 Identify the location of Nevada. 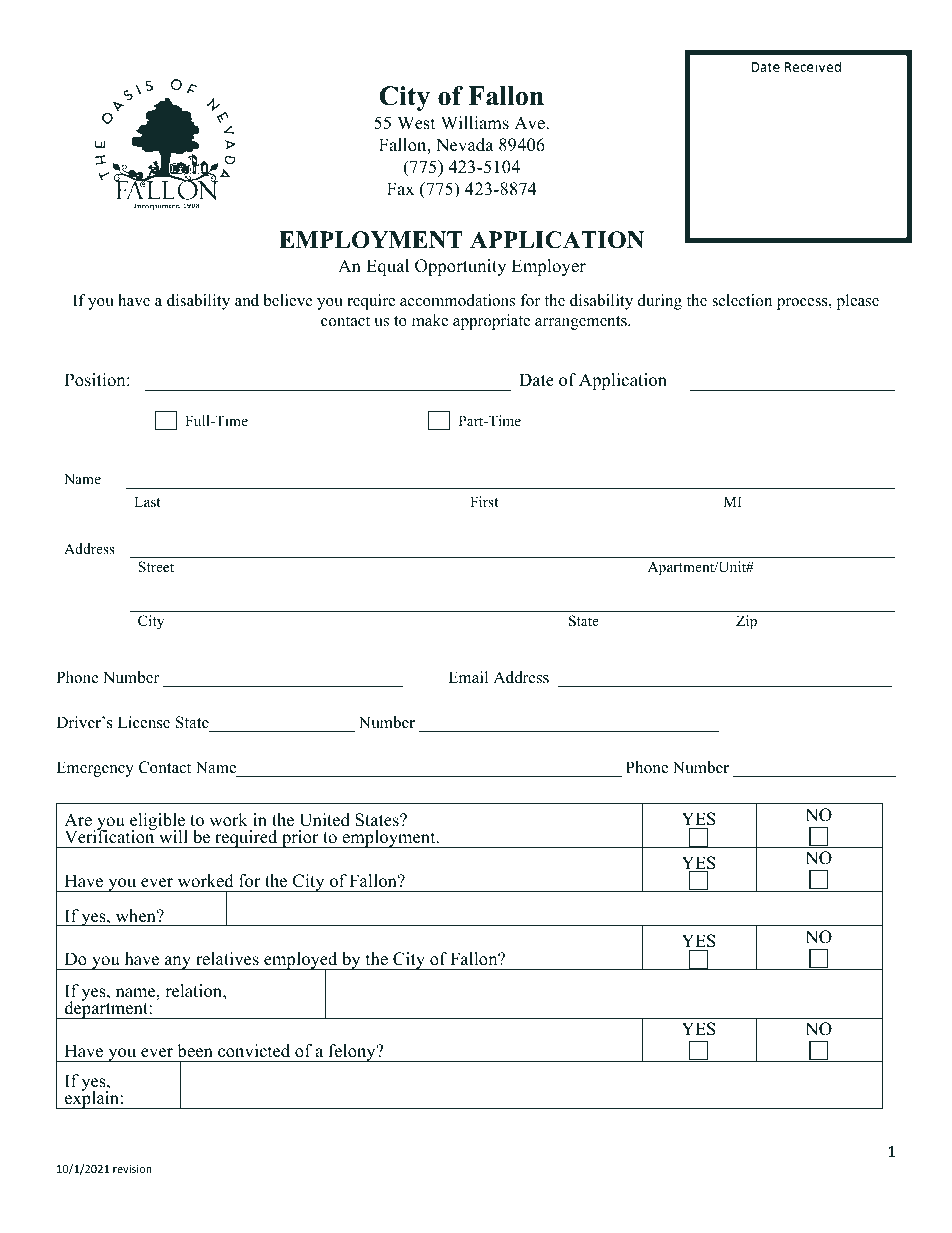
(465, 145).
